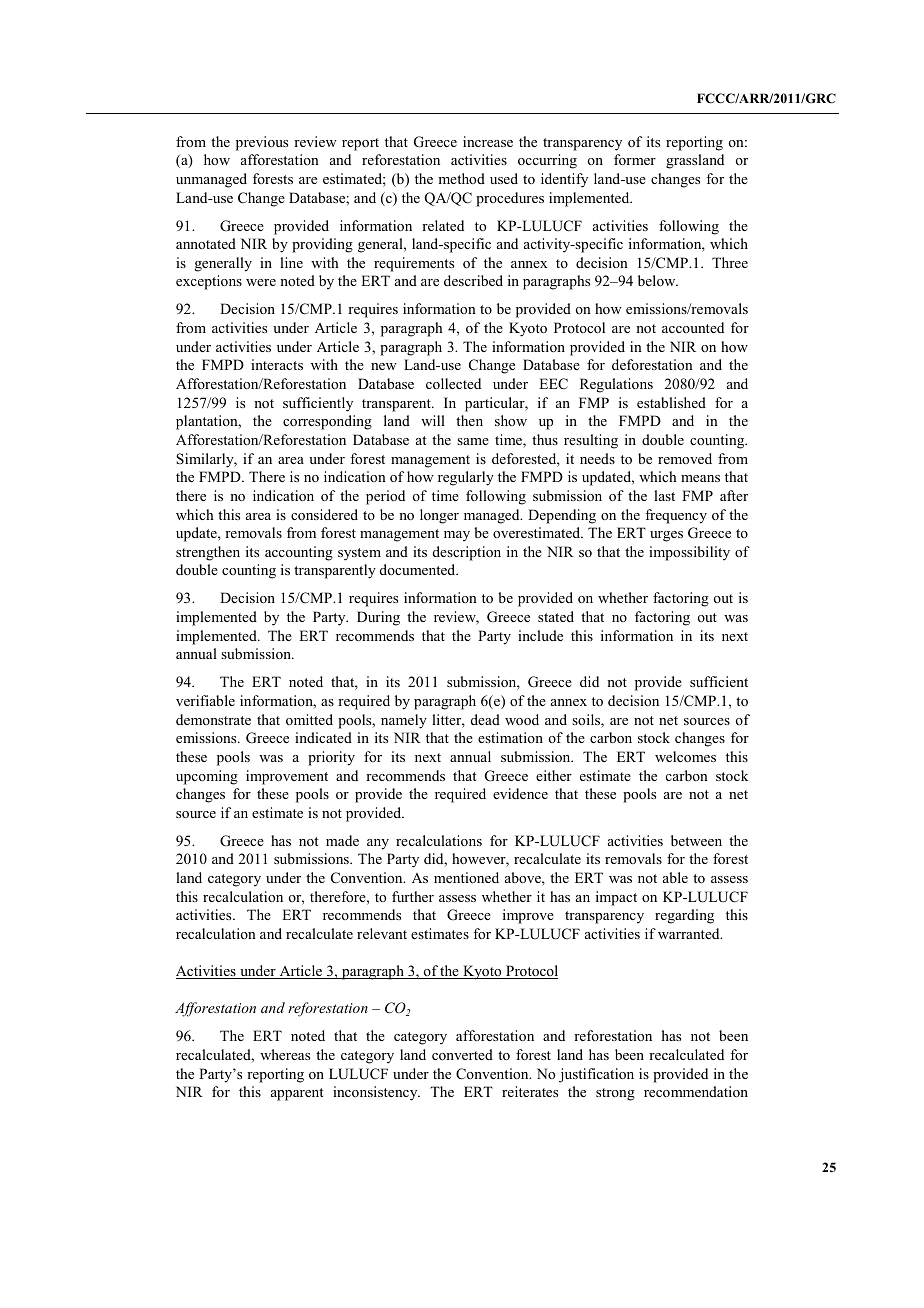 This screenshot has height=1308, width=924. I want to click on whereas, so click(285, 1054).
